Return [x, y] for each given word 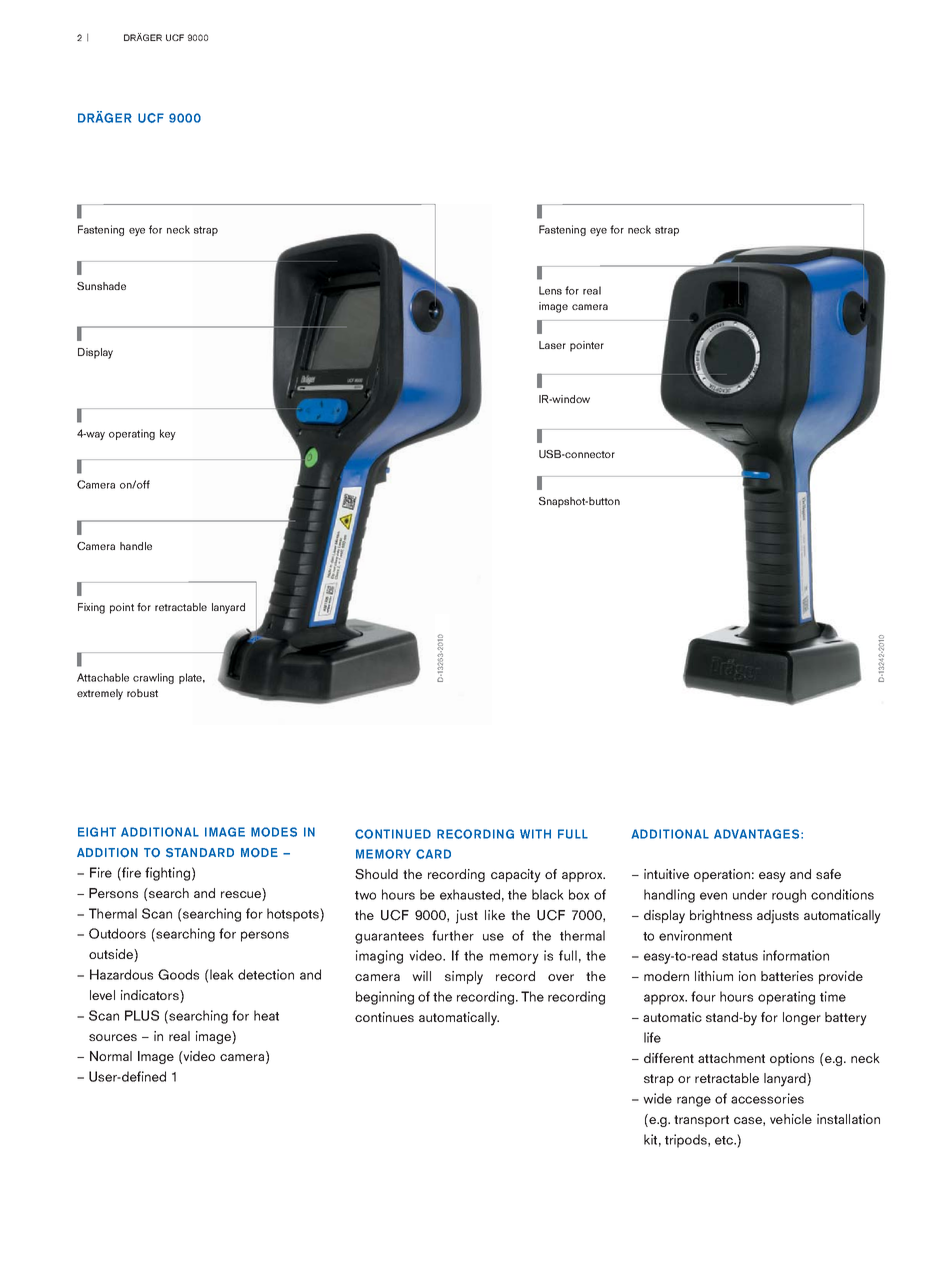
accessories [767, 1098]
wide [657, 1098]
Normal [111, 1056]
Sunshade [101, 286]
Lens [550, 290]
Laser [552, 345]
